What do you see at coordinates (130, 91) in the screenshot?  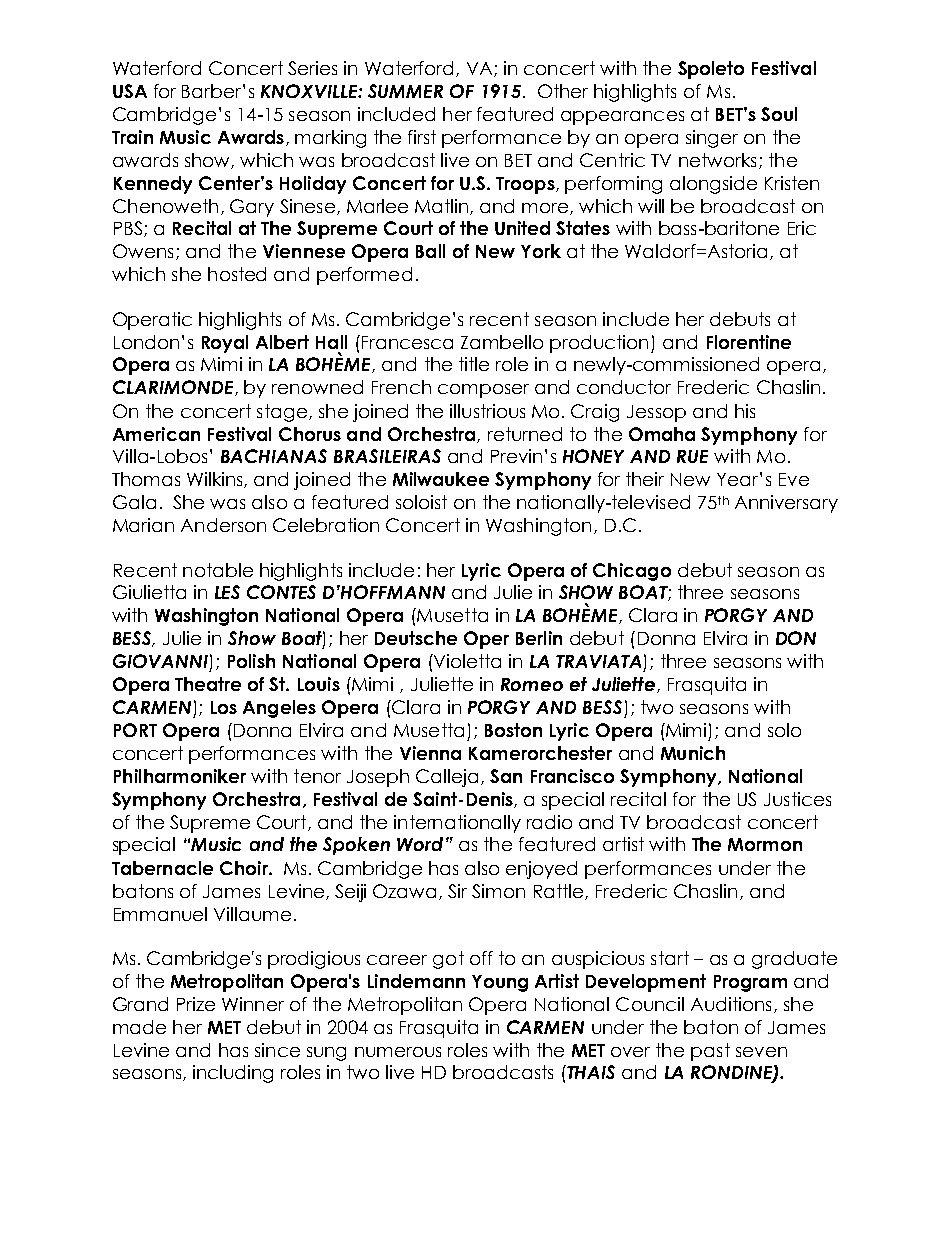 I see `USA` at bounding box center [130, 91].
